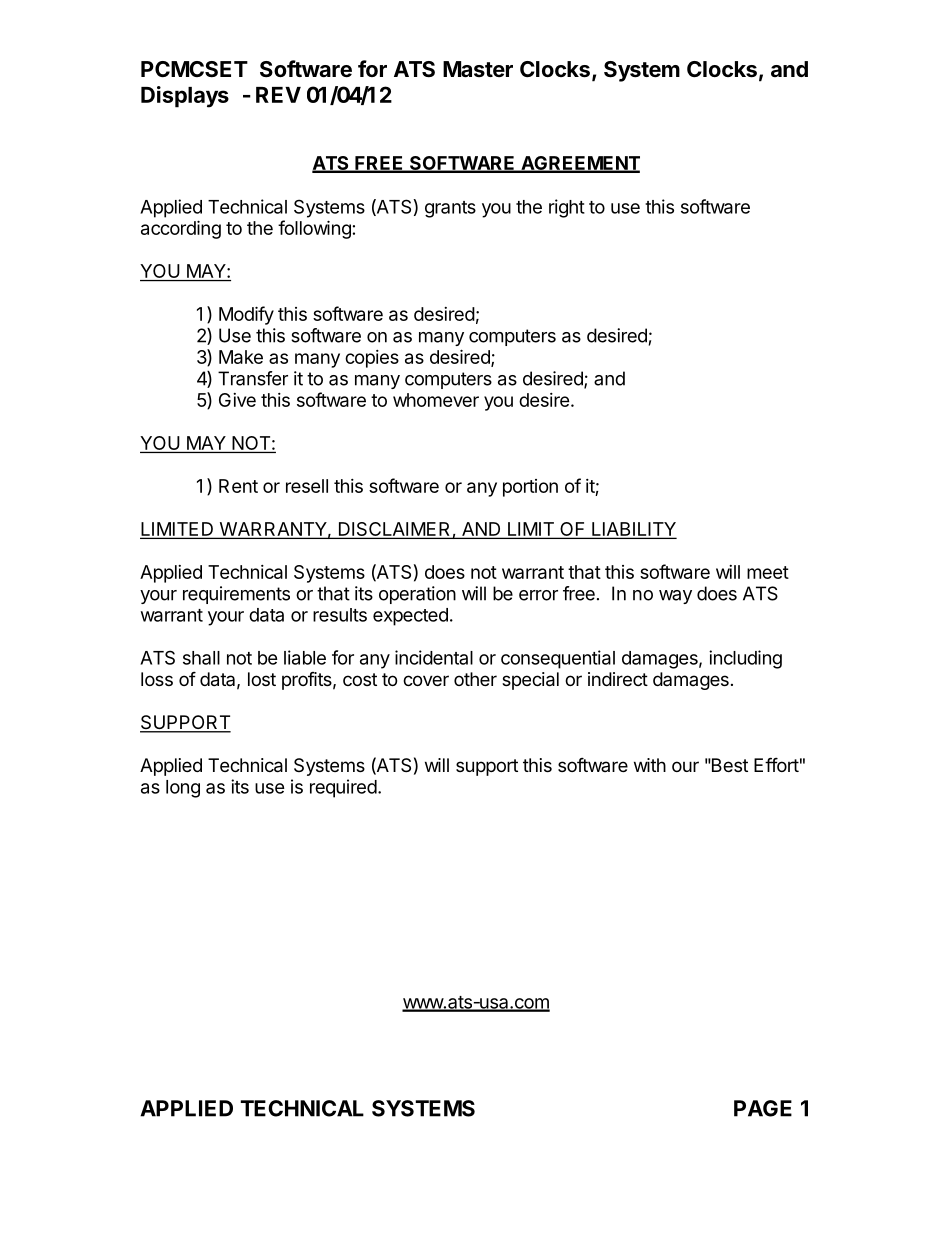 The image size is (952, 1233). What do you see at coordinates (185, 97) in the image?
I see `Displays` at bounding box center [185, 97].
